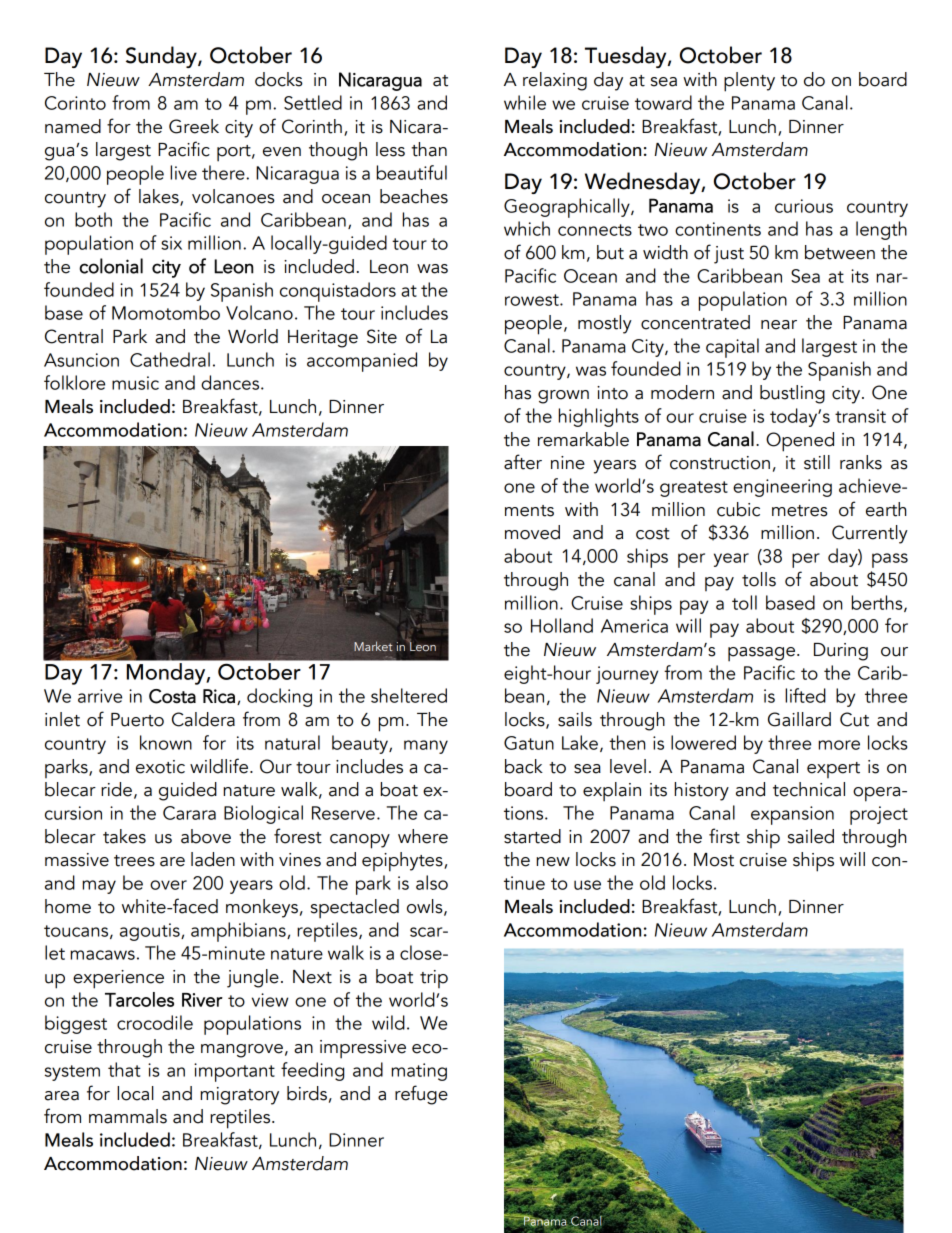  I want to click on while, so click(525, 102).
